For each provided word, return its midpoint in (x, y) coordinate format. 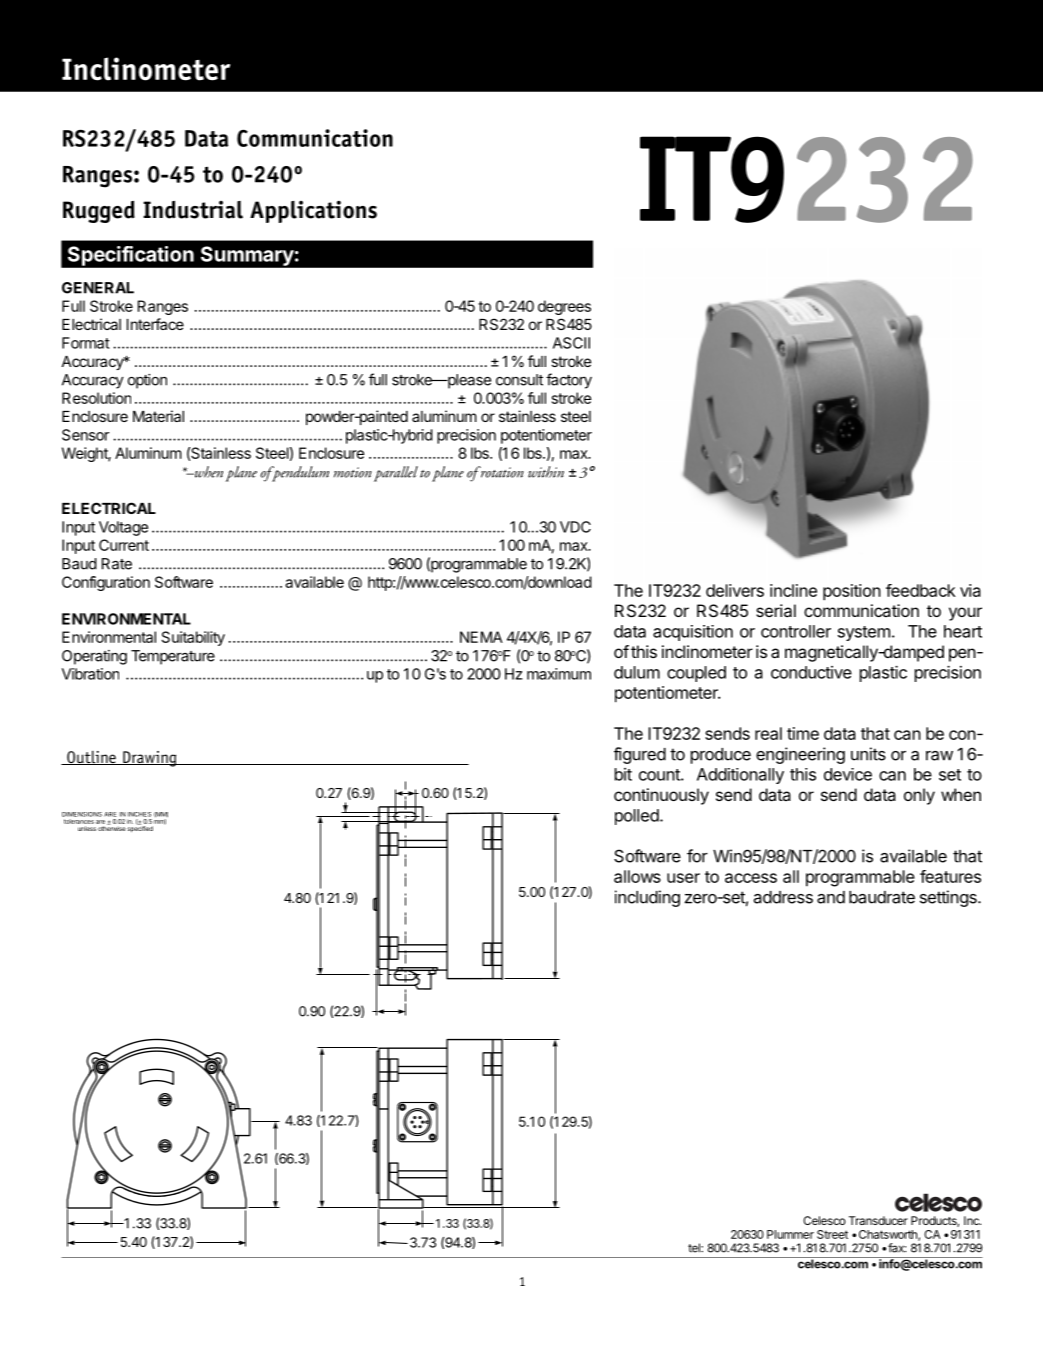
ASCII (571, 343)
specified (140, 828)
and (831, 897)
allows (637, 876)
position (852, 592)
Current (124, 545)
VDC (575, 527)
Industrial (193, 210)
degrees (564, 307)
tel (695, 1248)
